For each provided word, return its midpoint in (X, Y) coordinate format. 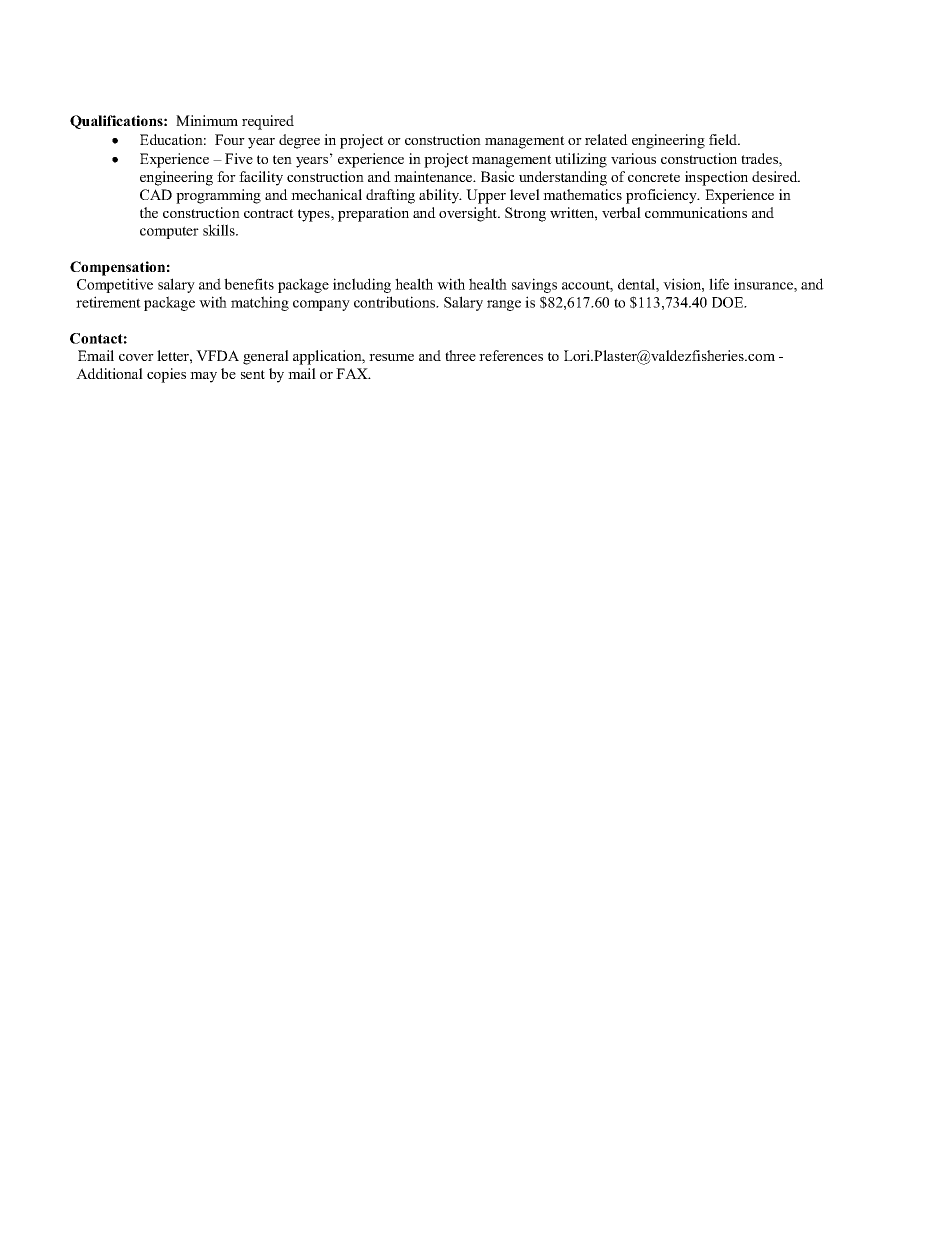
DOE (729, 302)
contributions (396, 302)
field (724, 139)
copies (166, 375)
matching (260, 303)
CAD (156, 194)
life (719, 284)
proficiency (662, 196)
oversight (469, 214)
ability (440, 196)
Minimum (207, 120)
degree (299, 141)
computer (169, 232)
